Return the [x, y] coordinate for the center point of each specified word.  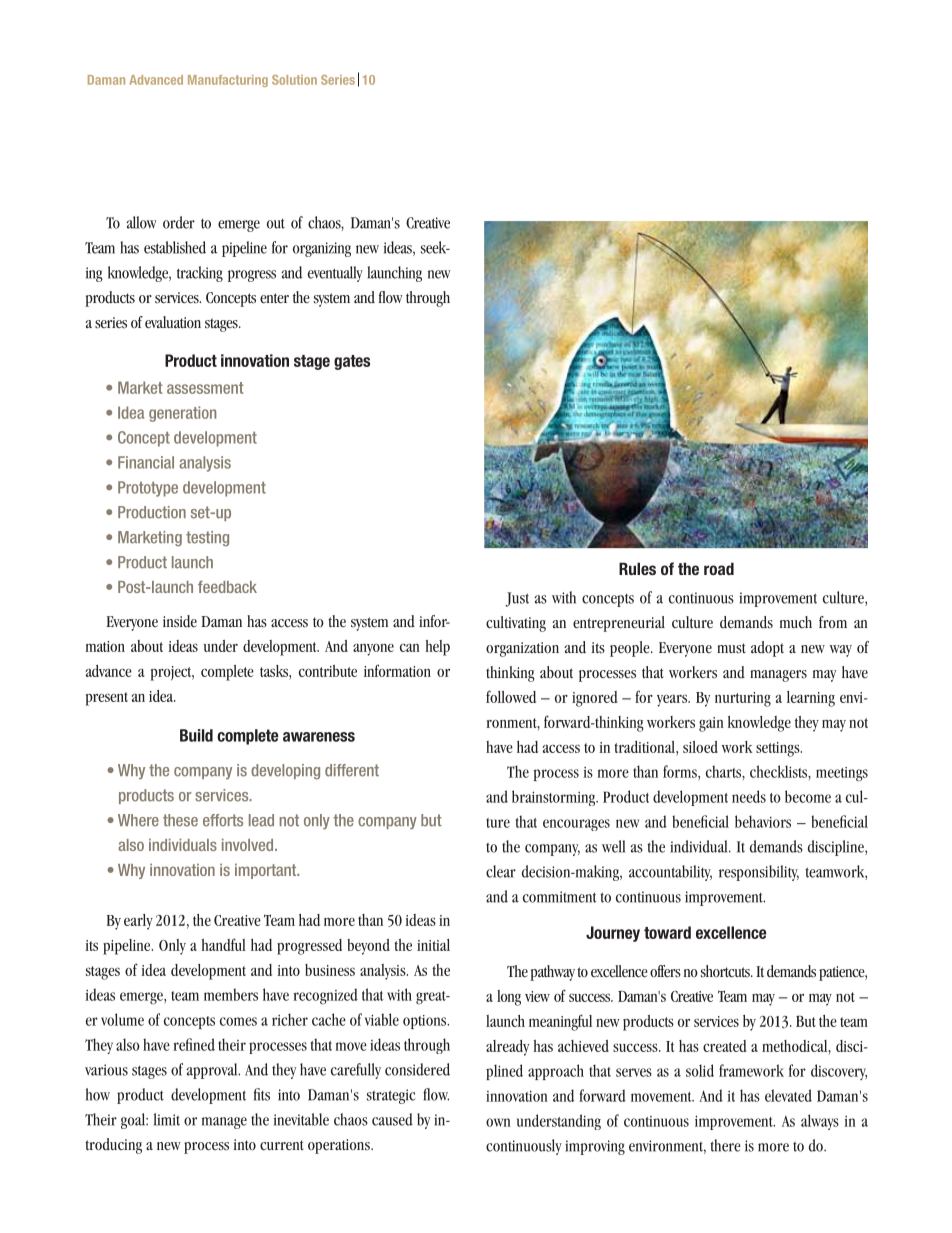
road [719, 568]
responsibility [759, 873]
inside [180, 621]
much [796, 622]
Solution [294, 80]
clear [501, 871]
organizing [322, 249]
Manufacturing [228, 81]
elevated [788, 1095]
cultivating [516, 624]
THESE [180, 820]
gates [352, 362]
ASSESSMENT [205, 388]
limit [167, 1119]
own [498, 1122]
